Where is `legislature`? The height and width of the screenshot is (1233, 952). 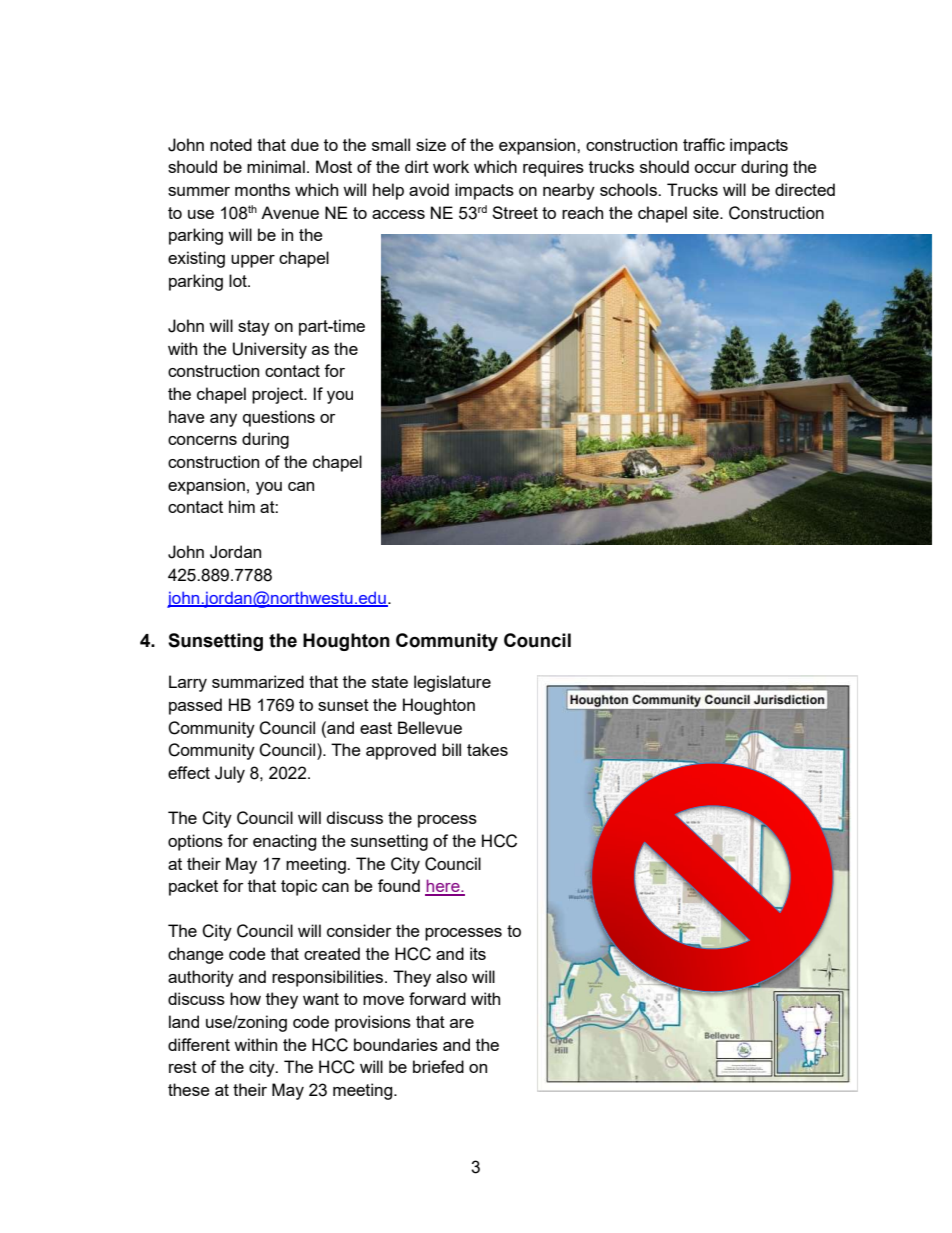 legislature is located at coordinates (452, 683).
